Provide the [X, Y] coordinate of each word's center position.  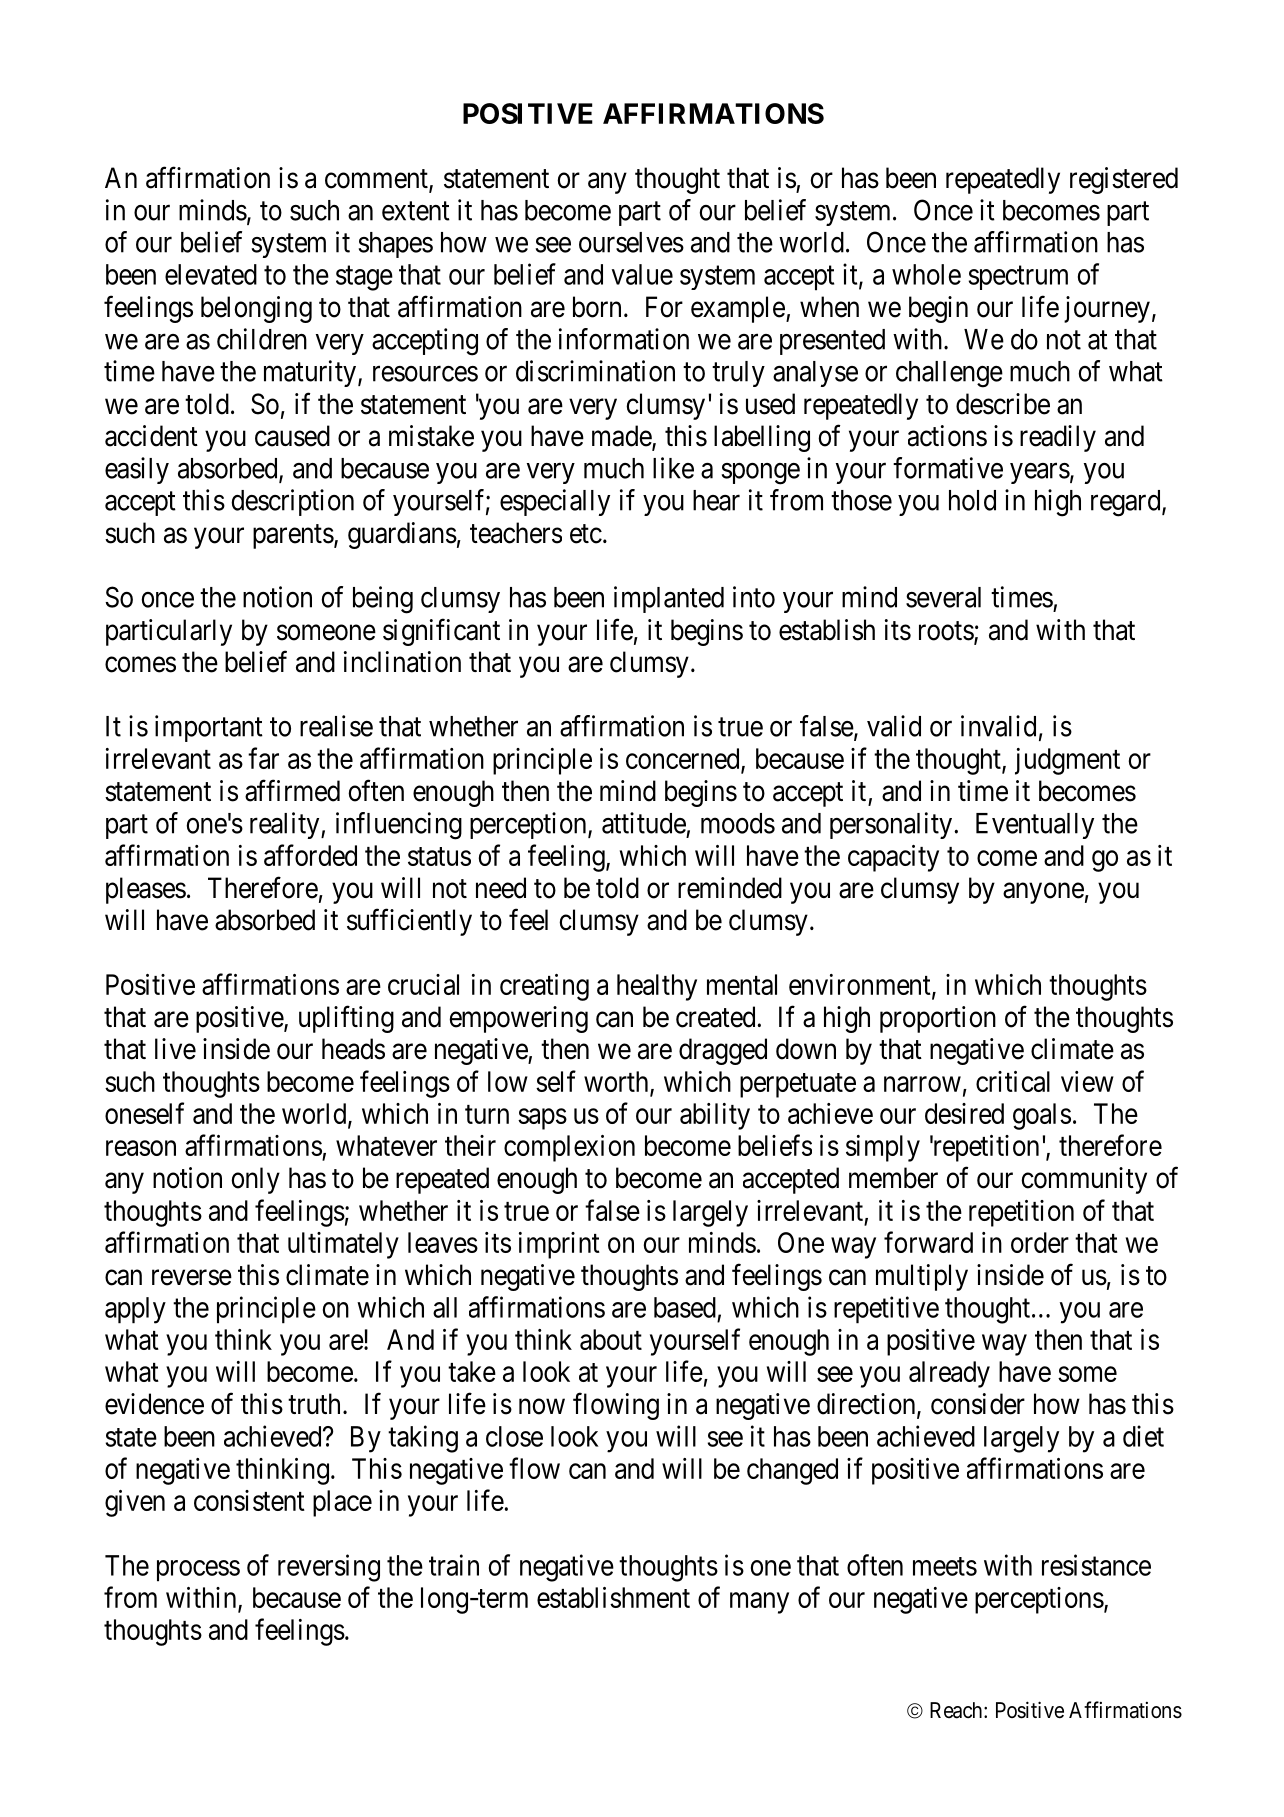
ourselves [631, 242]
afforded [310, 855]
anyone [1043, 893]
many [759, 1603]
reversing [329, 1568]
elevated [211, 274]
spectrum [1018, 278]
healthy [657, 987]
